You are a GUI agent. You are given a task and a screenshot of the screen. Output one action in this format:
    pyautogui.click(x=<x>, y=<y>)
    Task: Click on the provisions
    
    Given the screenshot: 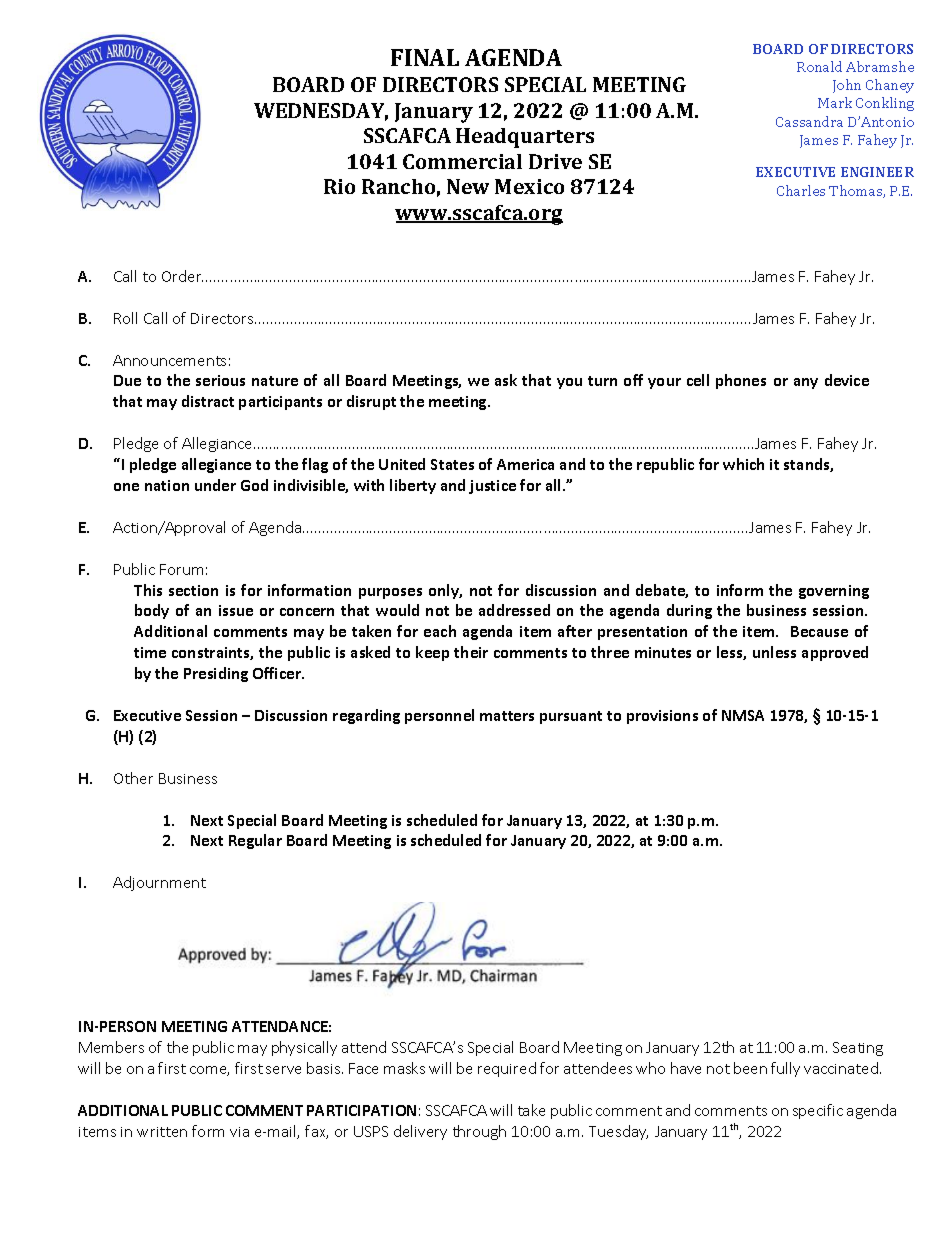 What is the action you would take?
    pyautogui.click(x=662, y=717)
